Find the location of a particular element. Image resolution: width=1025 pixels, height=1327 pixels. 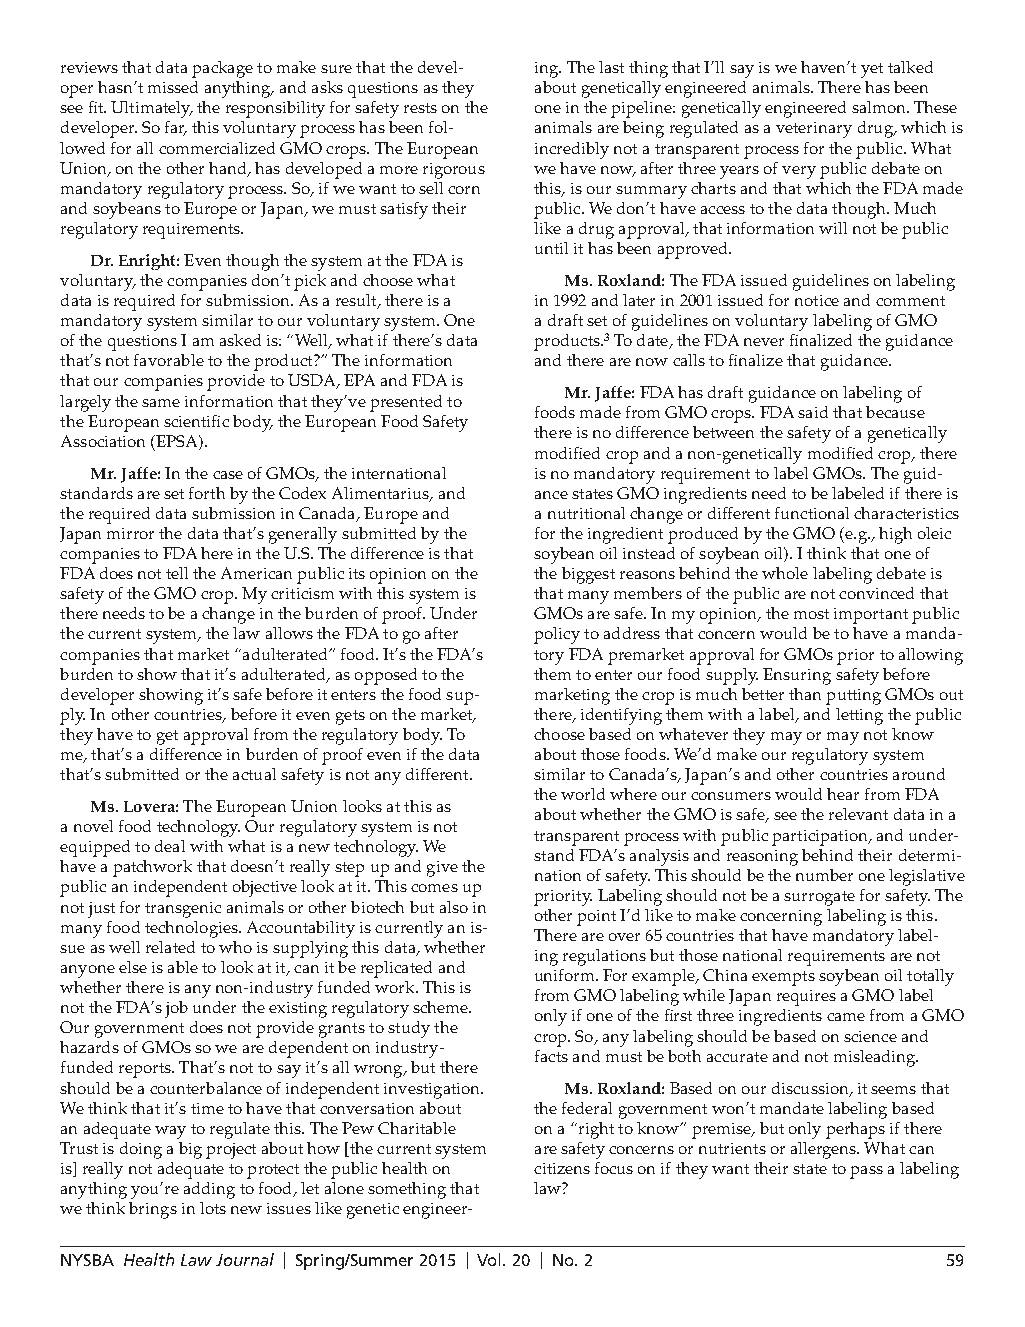

missed is located at coordinates (173, 87).
